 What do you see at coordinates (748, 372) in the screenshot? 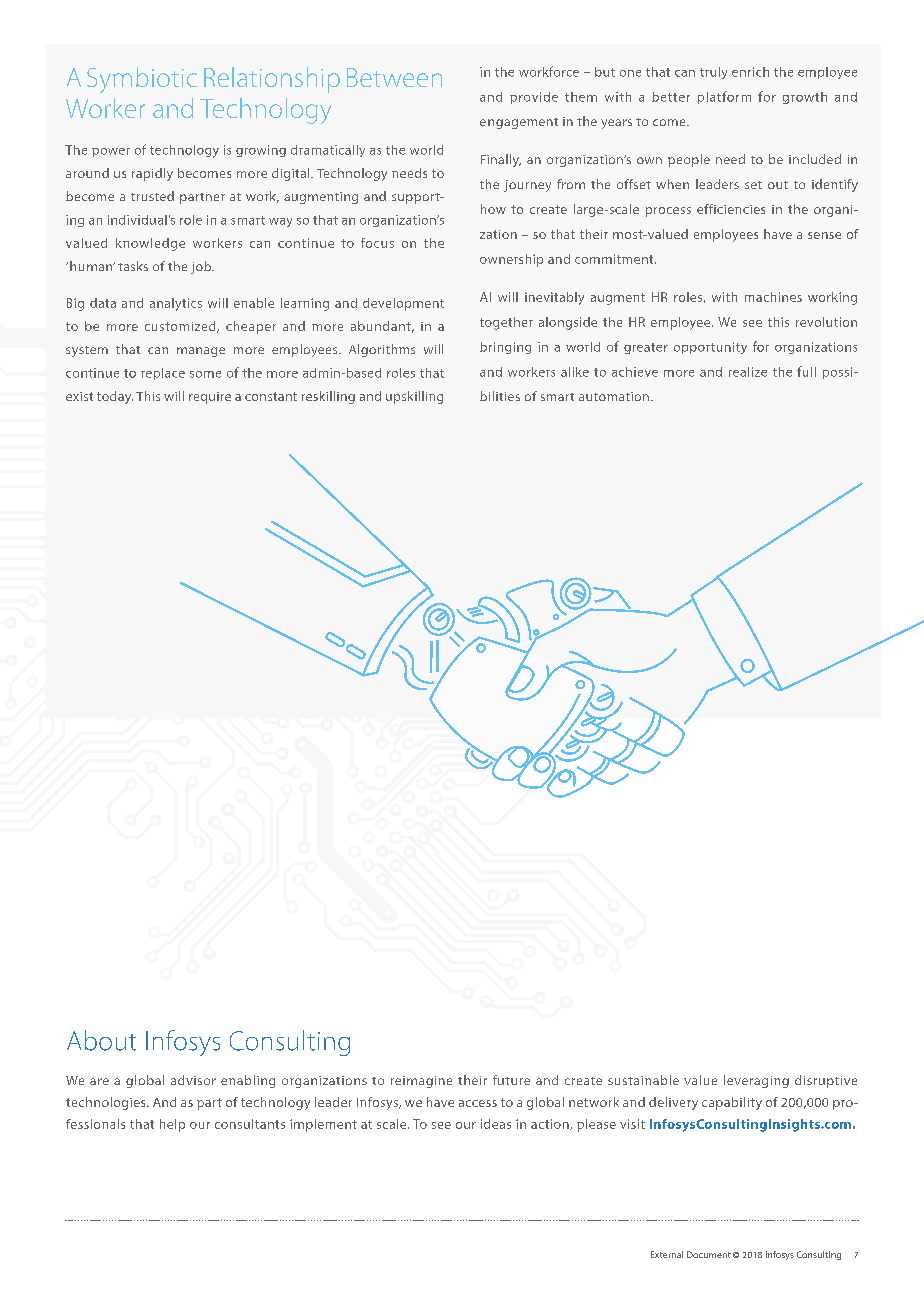
I see `realize` at bounding box center [748, 372].
